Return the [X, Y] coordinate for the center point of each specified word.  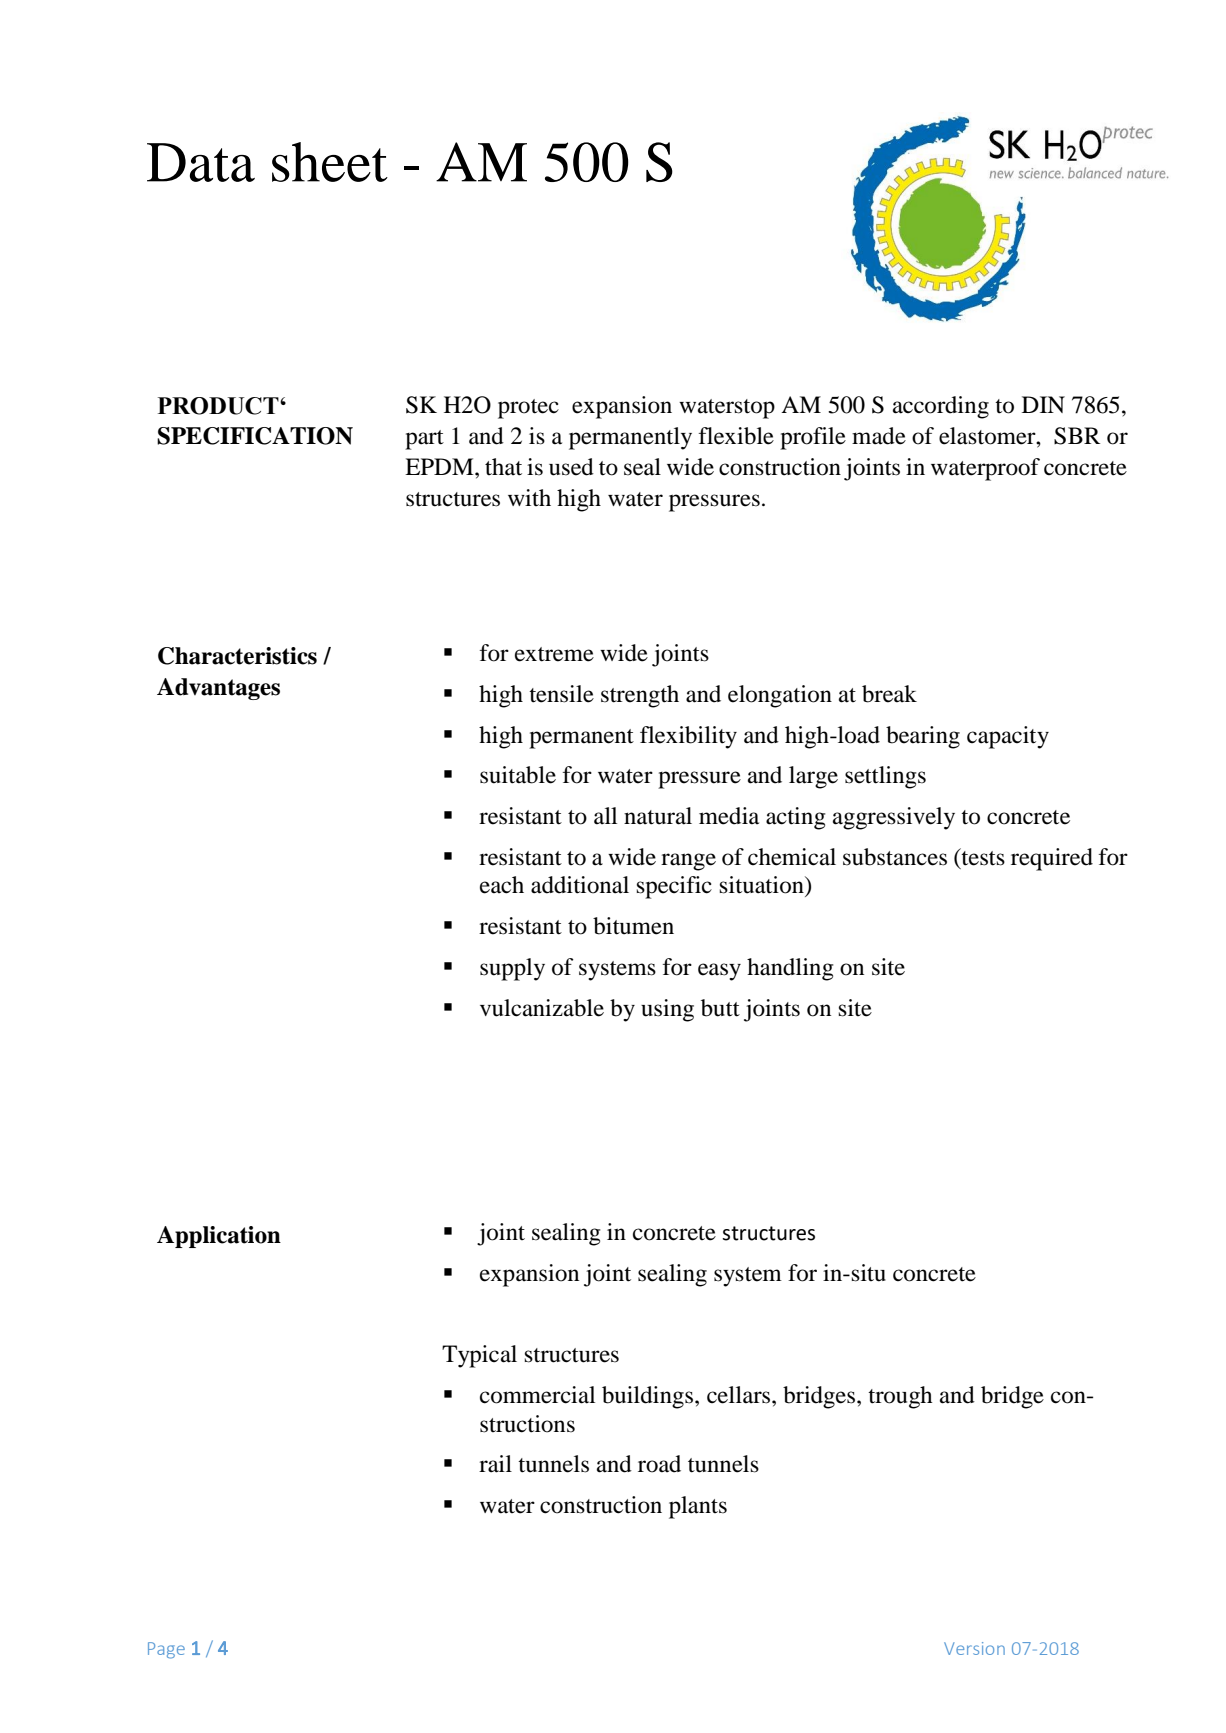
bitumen [633, 926]
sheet [330, 162]
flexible [736, 436]
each [502, 885]
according [941, 407]
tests [982, 857]
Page [166, 1650]
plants [698, 1507]
